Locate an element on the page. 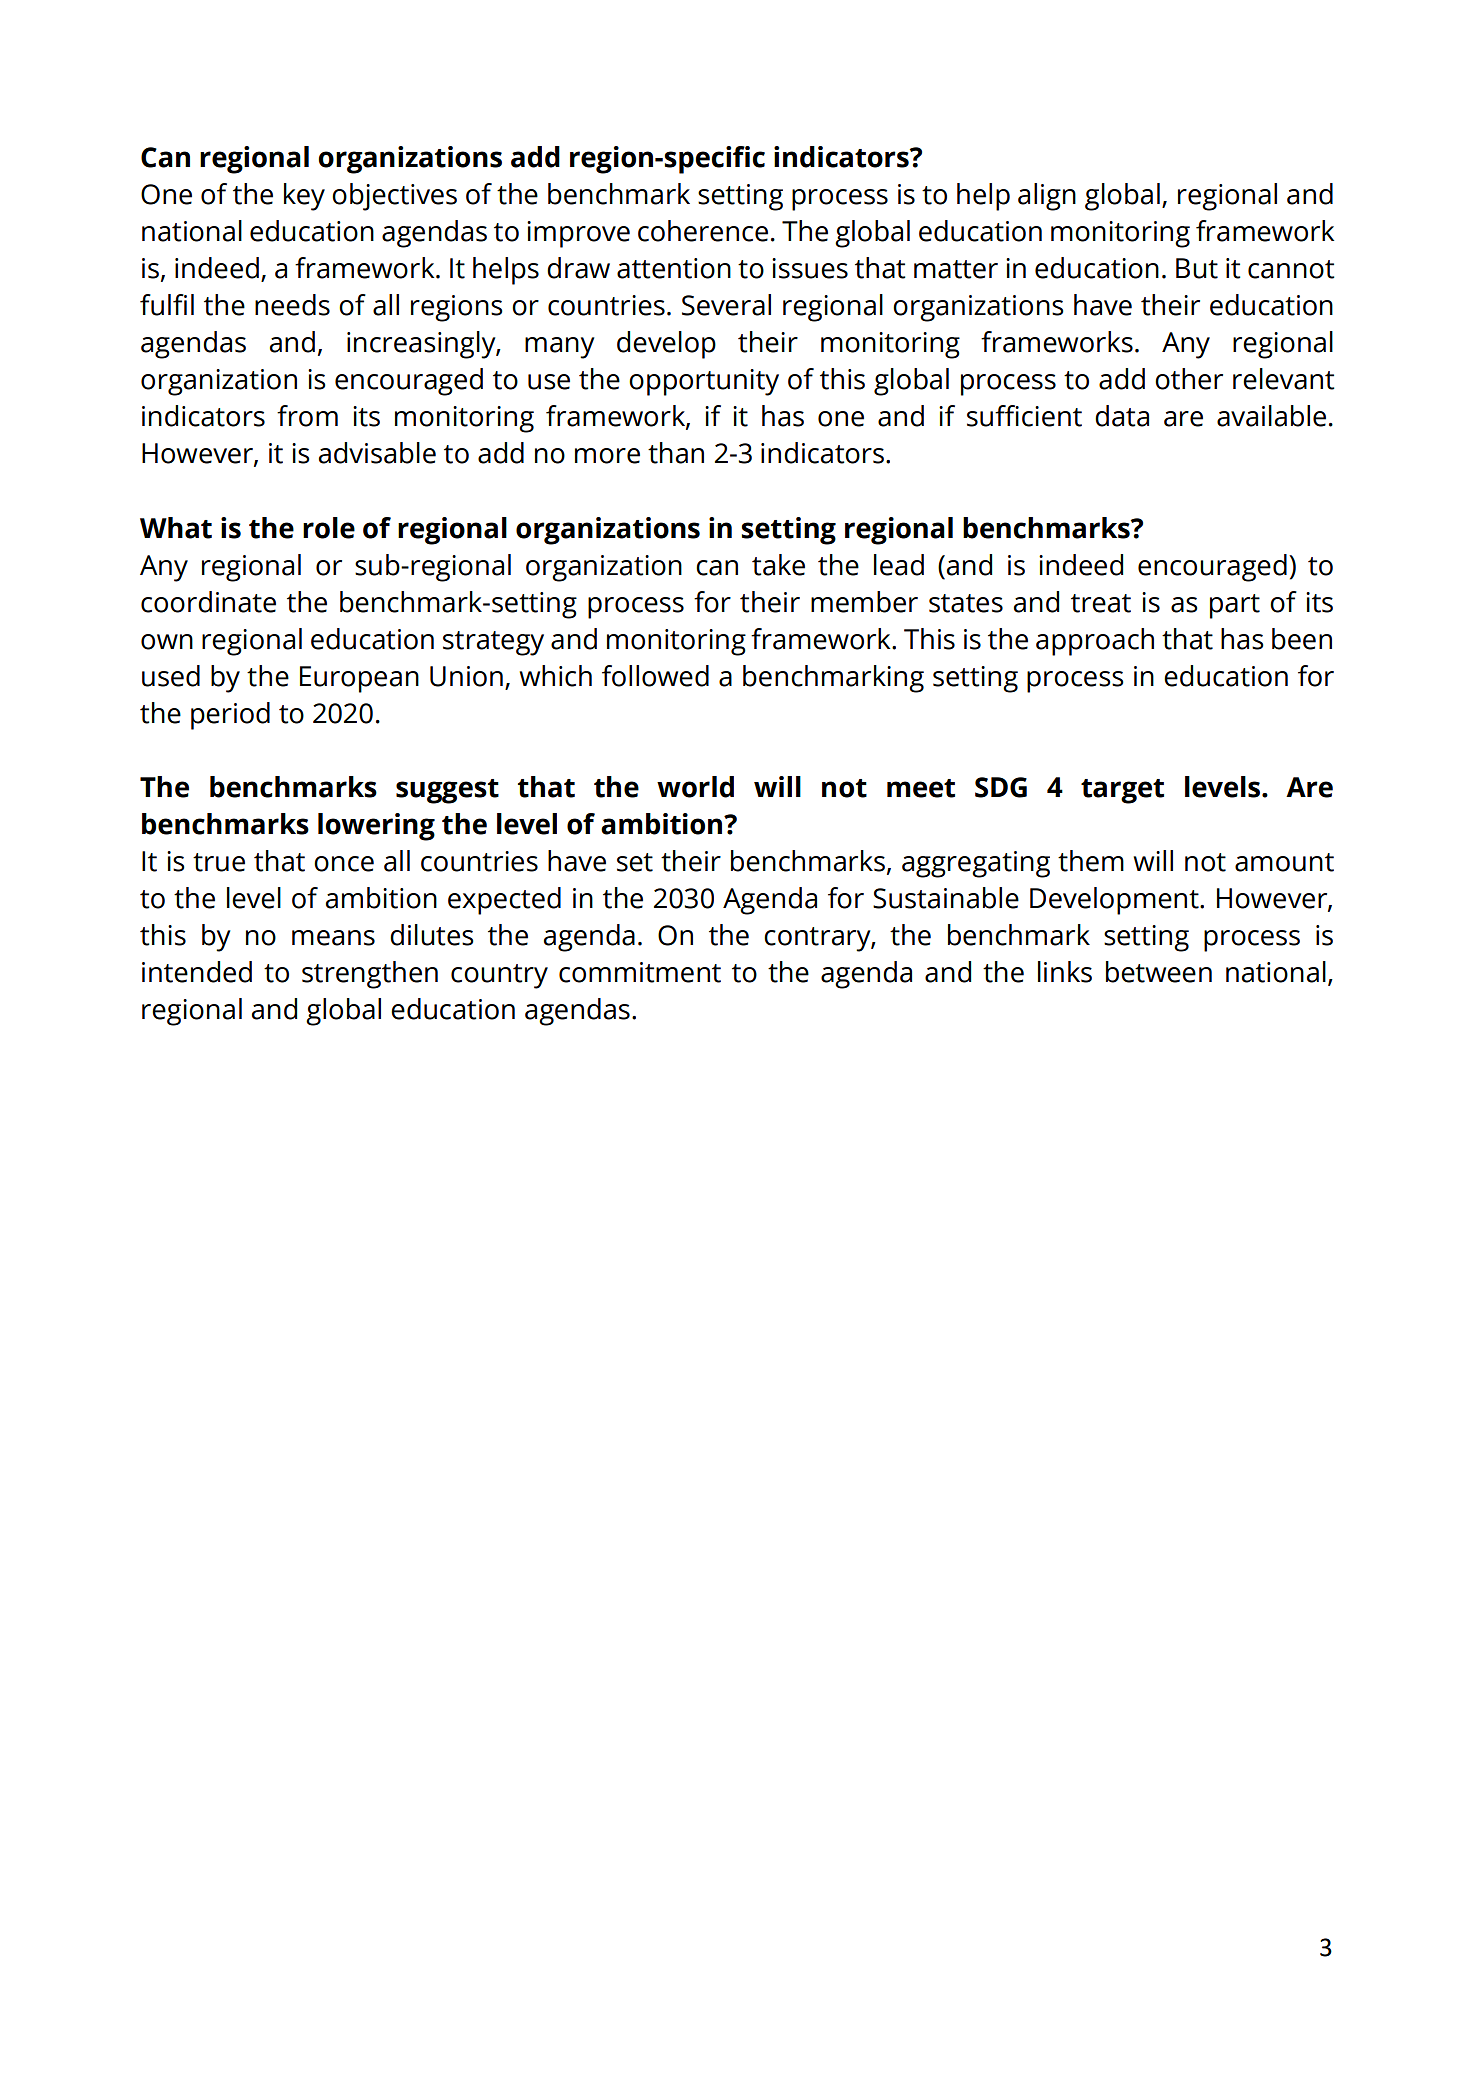  align is located at coordinates (1047, 197).
